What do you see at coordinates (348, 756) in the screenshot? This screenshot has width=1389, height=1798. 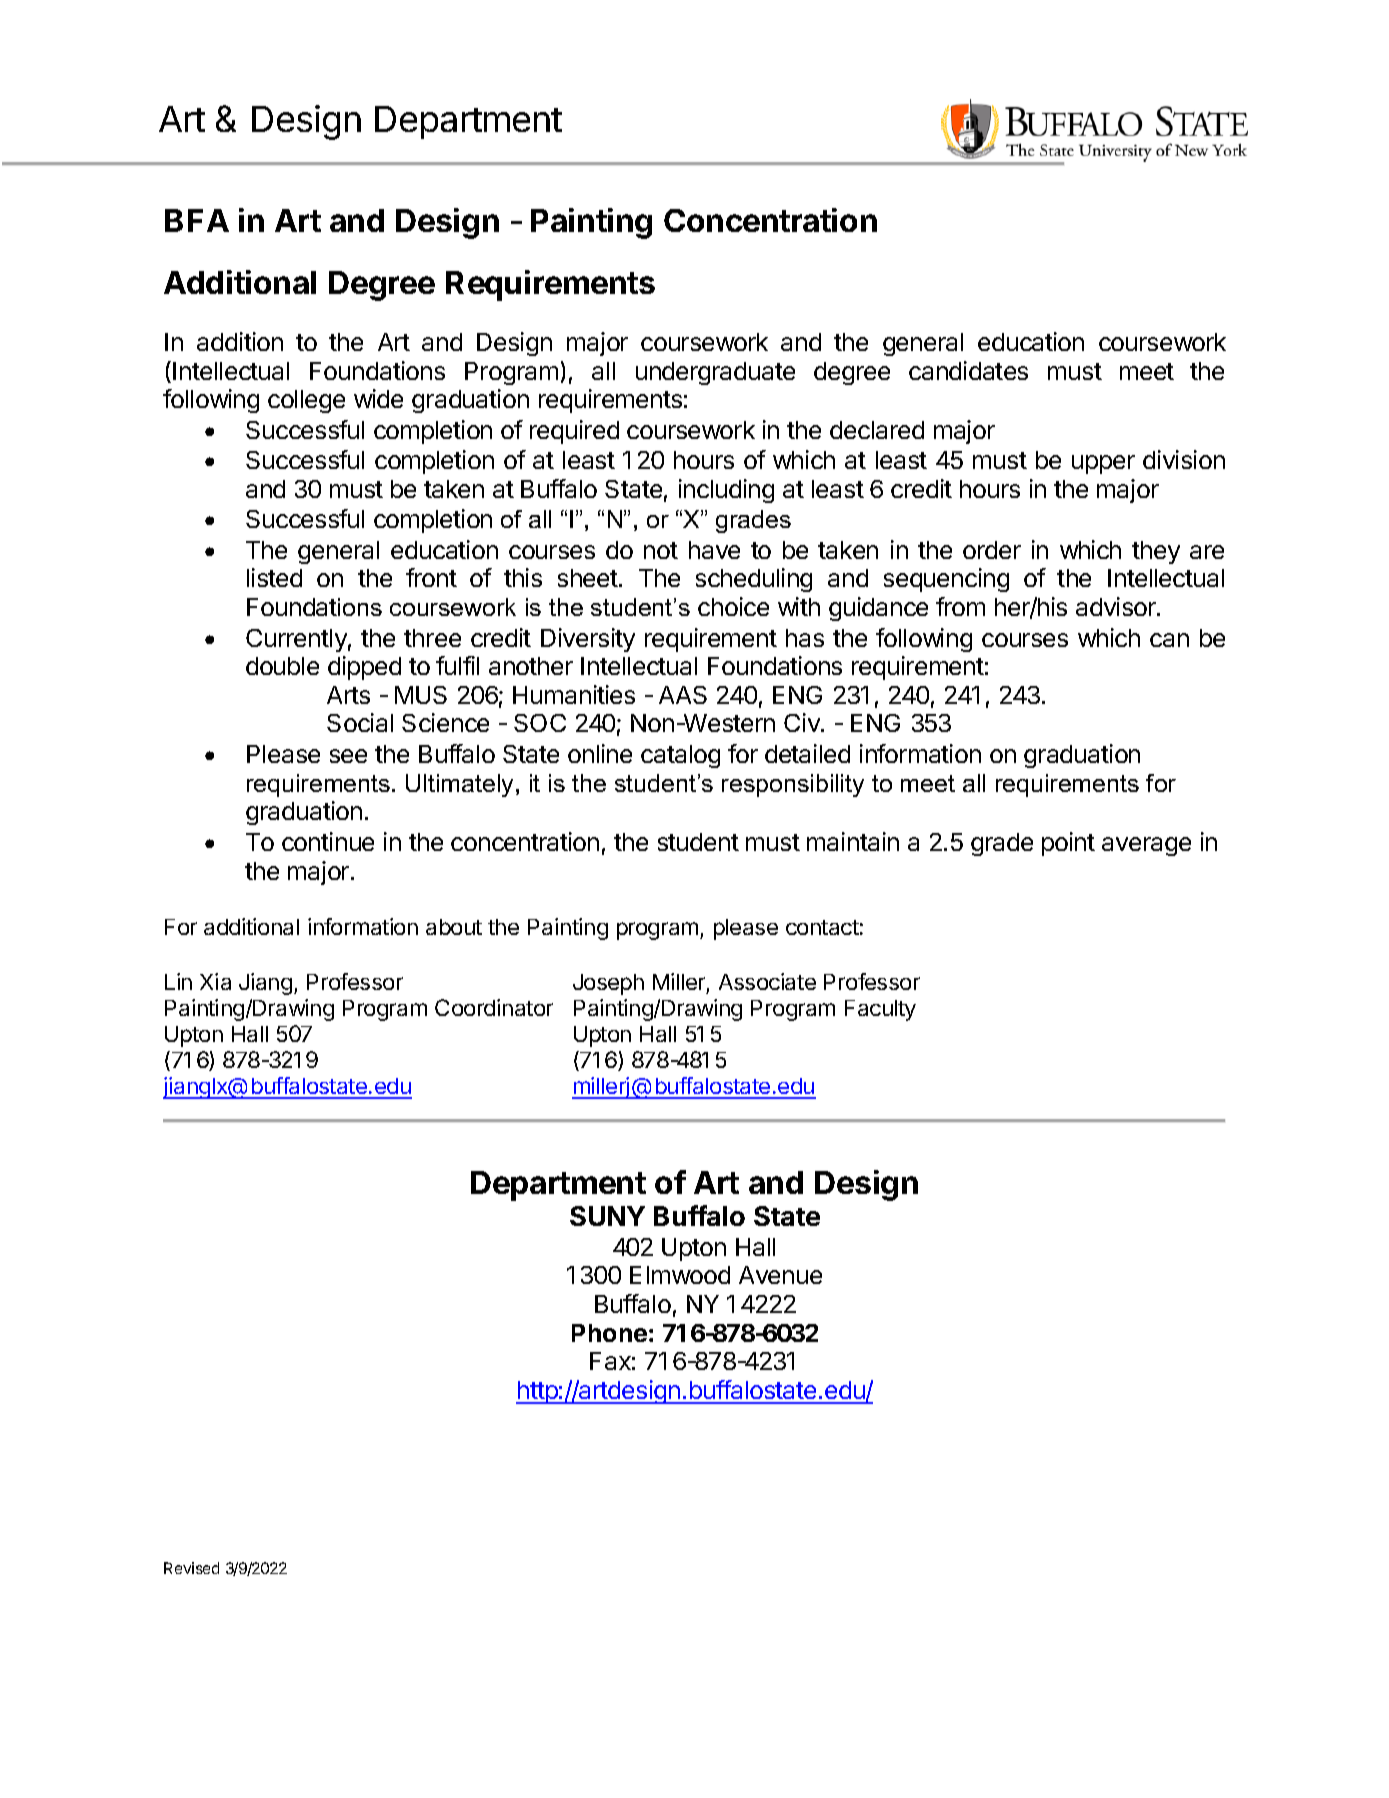 I see `see` at bounding box center [348, 756].
